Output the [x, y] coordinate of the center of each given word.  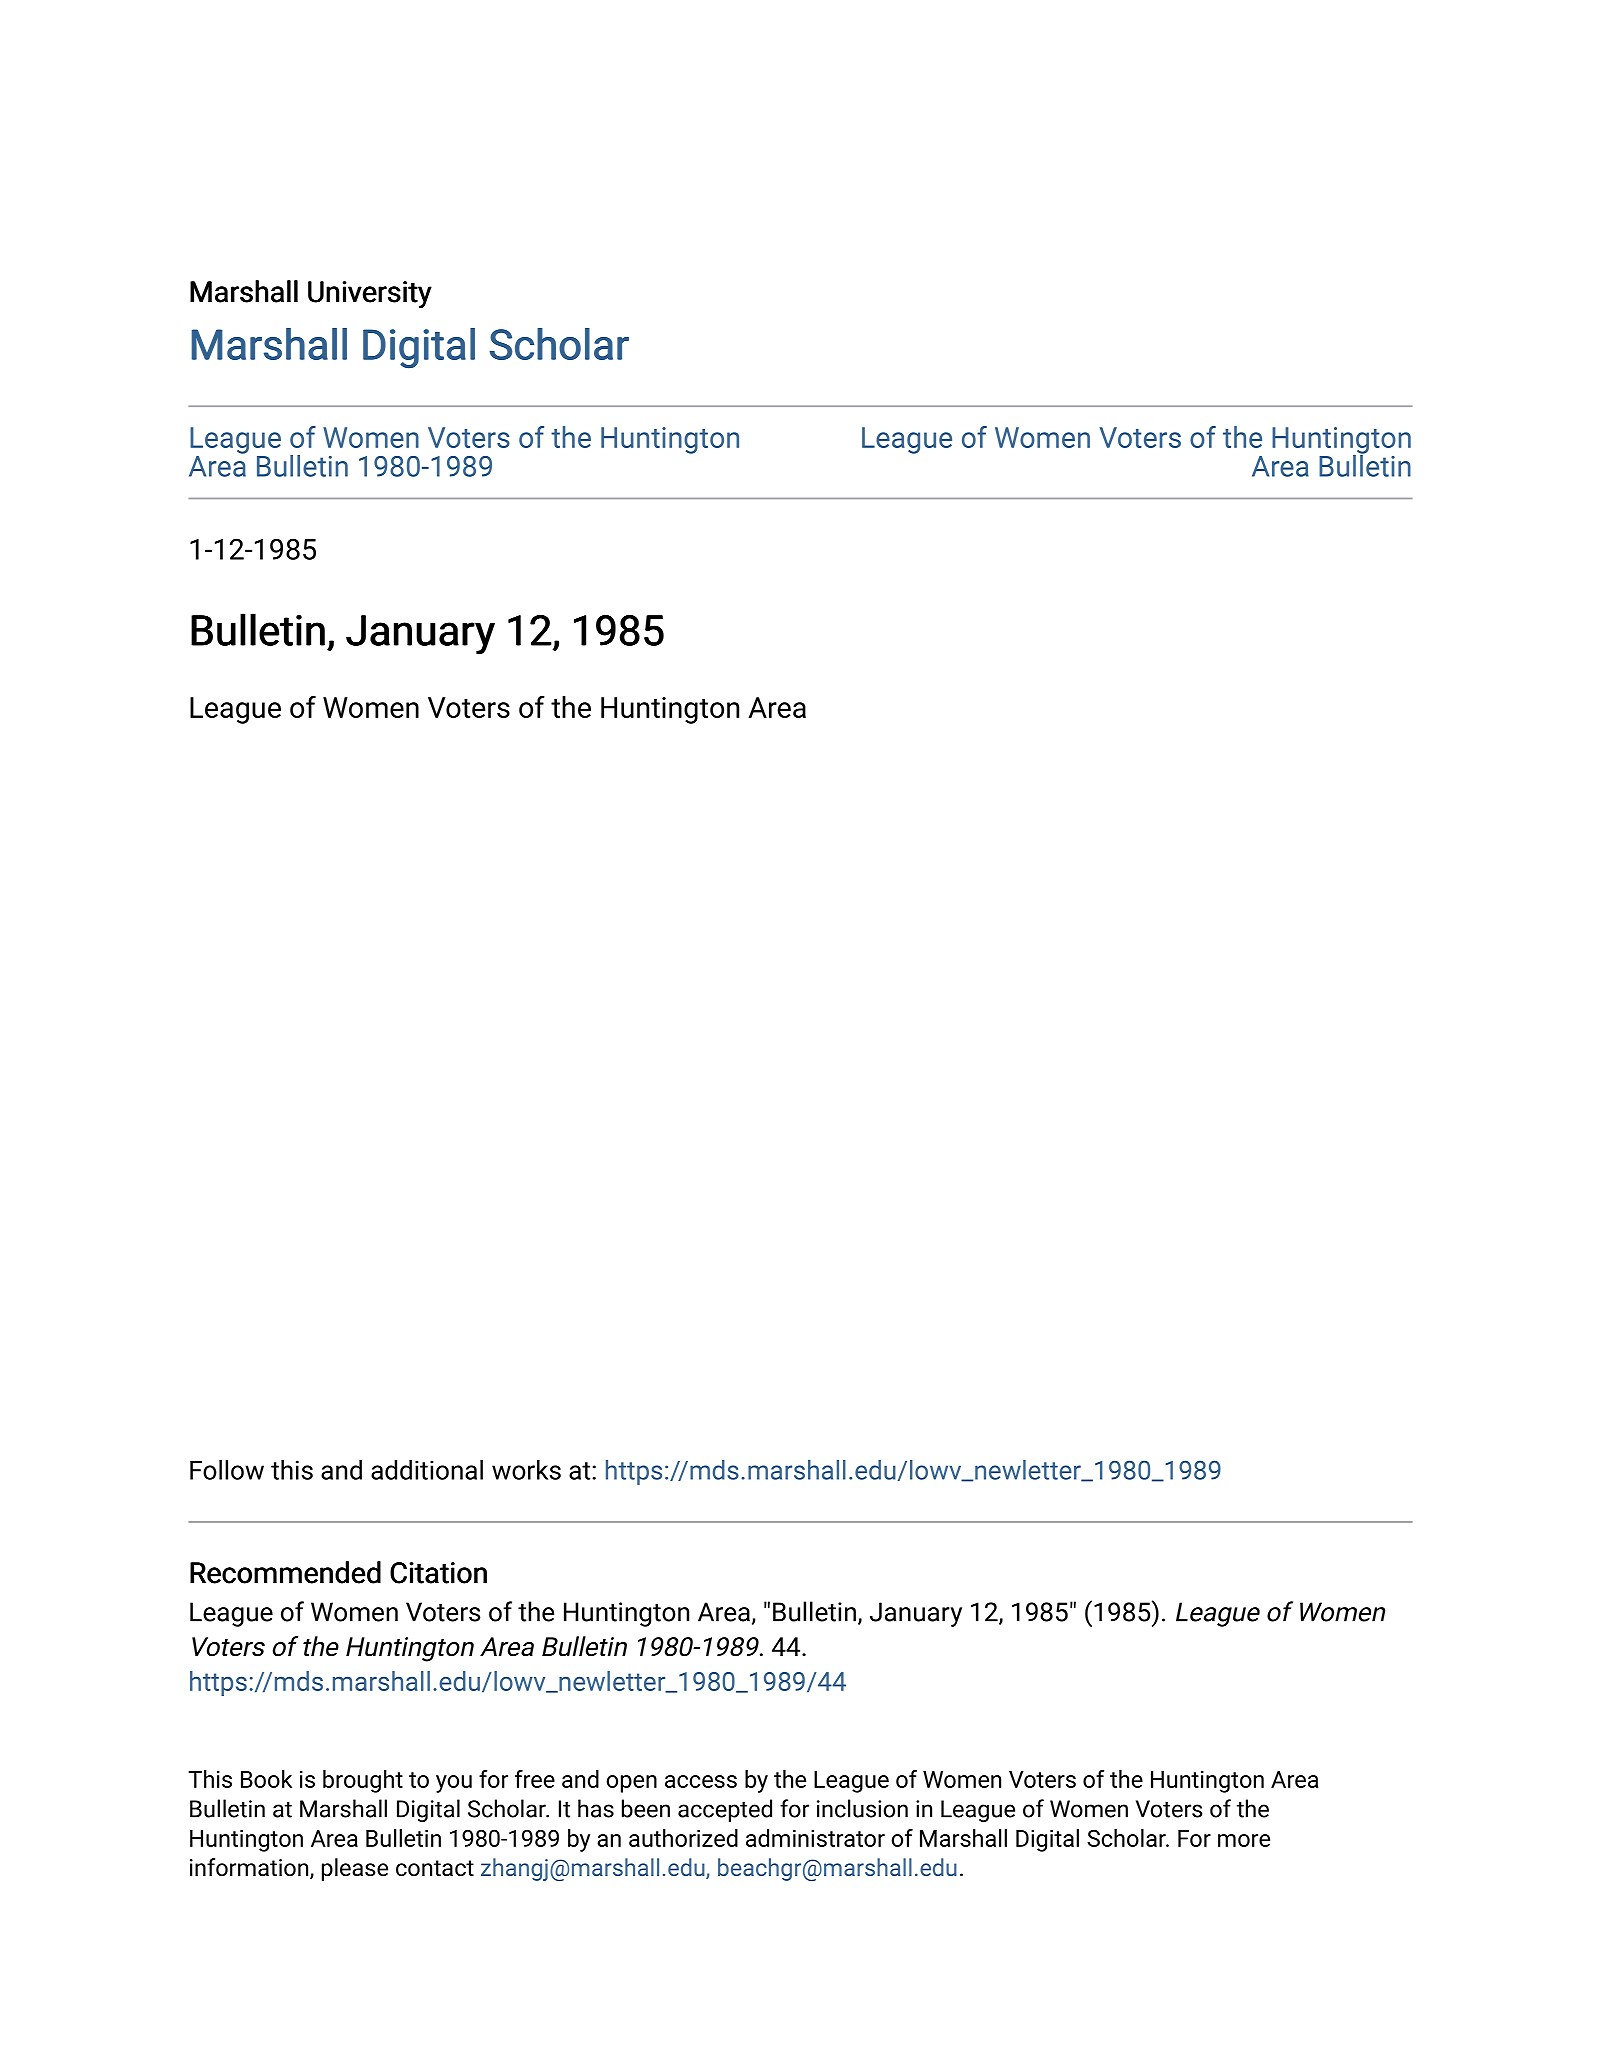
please [355, 1869]
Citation [438, 1573]
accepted [725, 1810]
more [1244, 1840]
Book [266, 1779]
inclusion [862, 1808]
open [632, 1784]
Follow [227, 1470]
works [526, 1470]
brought [363, 1781]
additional [427, 1470]
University [370, 294]
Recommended [285, 1572]
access [701, 1781]
